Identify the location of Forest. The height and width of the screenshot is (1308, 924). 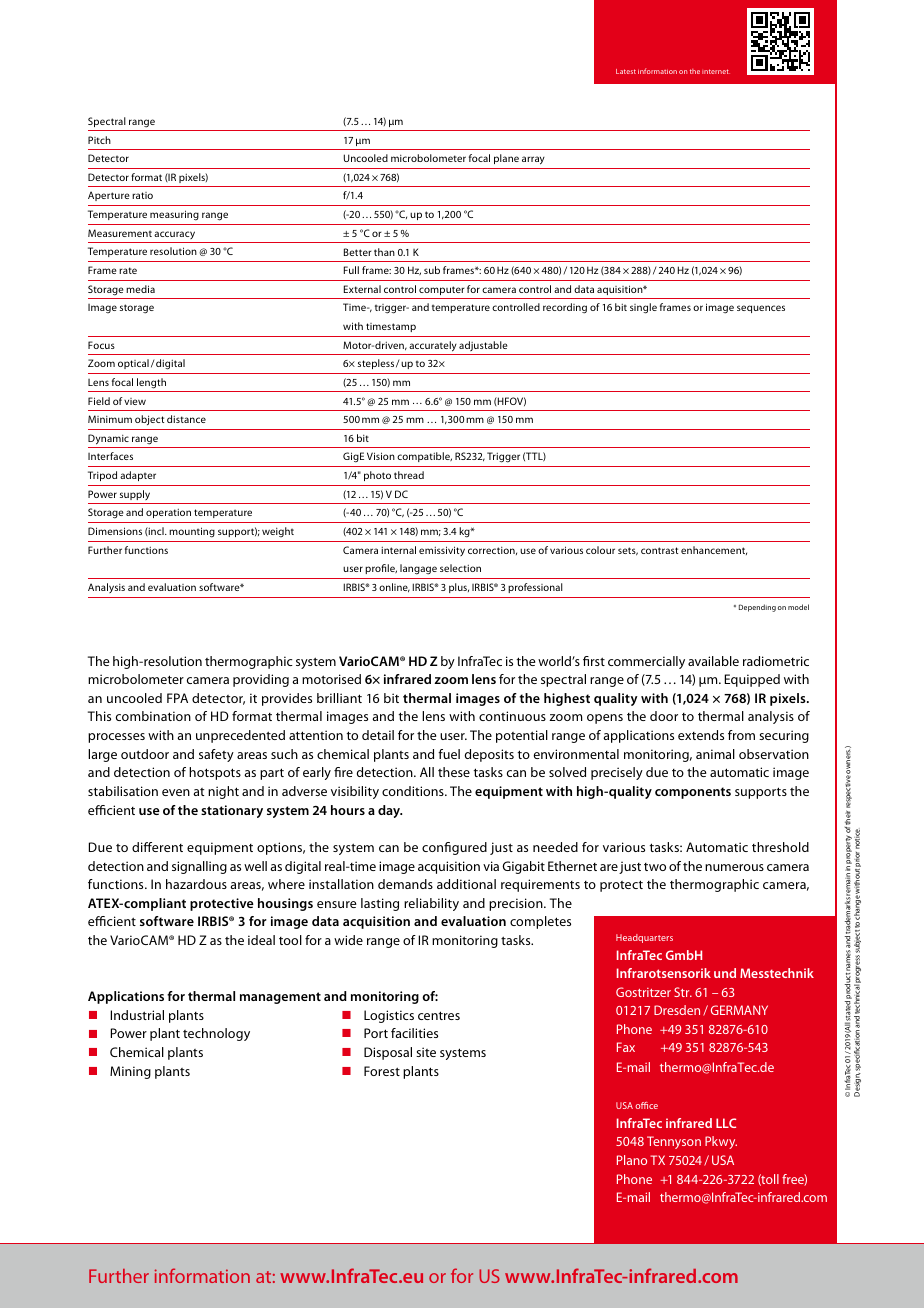
(382, 1071).
